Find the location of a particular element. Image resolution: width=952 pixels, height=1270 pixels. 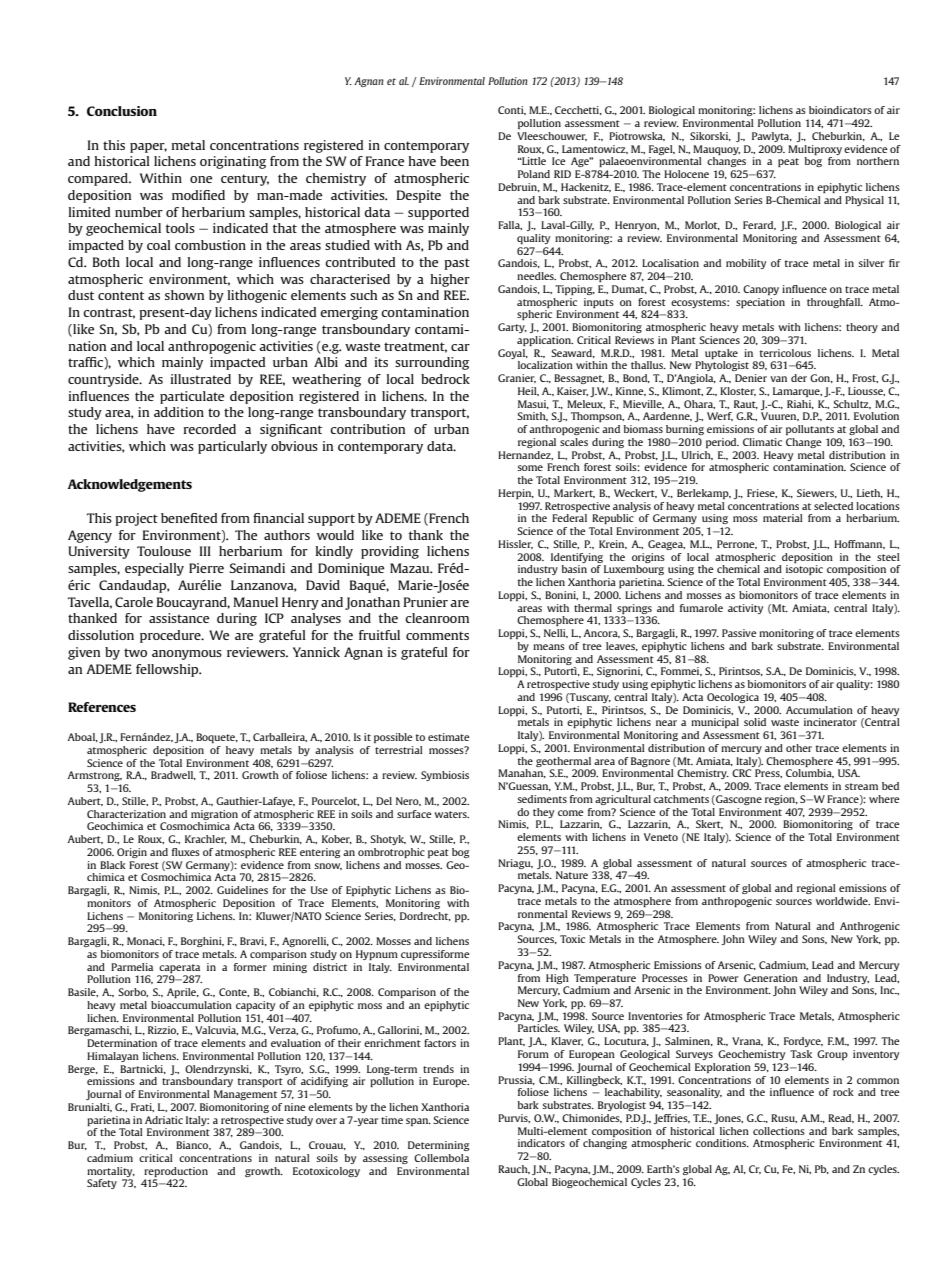

comments is located at coordinates (437, 635).
